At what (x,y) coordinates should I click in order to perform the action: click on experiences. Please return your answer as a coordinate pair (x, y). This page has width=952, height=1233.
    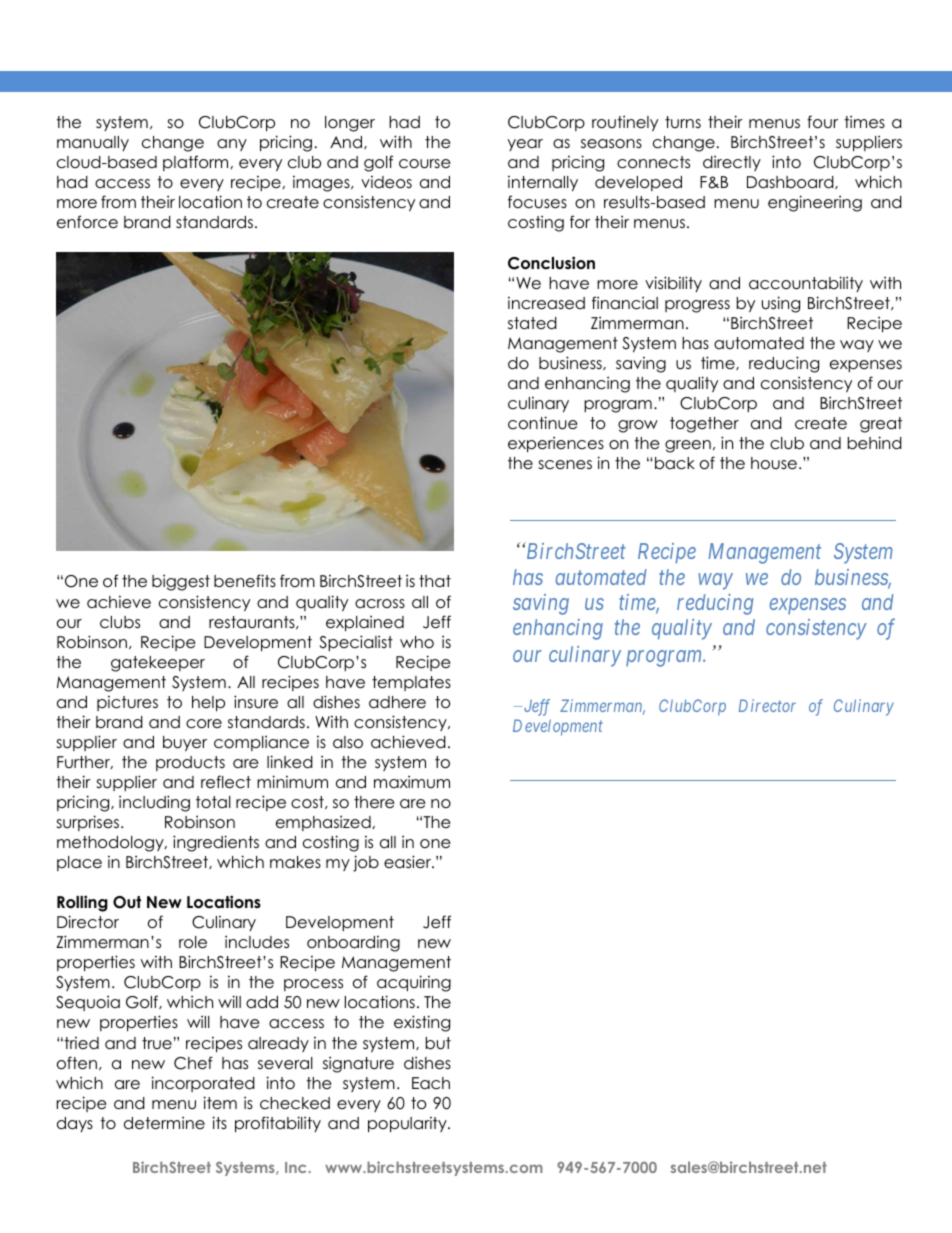
    Looking at the image, I should click on (556, 444).
